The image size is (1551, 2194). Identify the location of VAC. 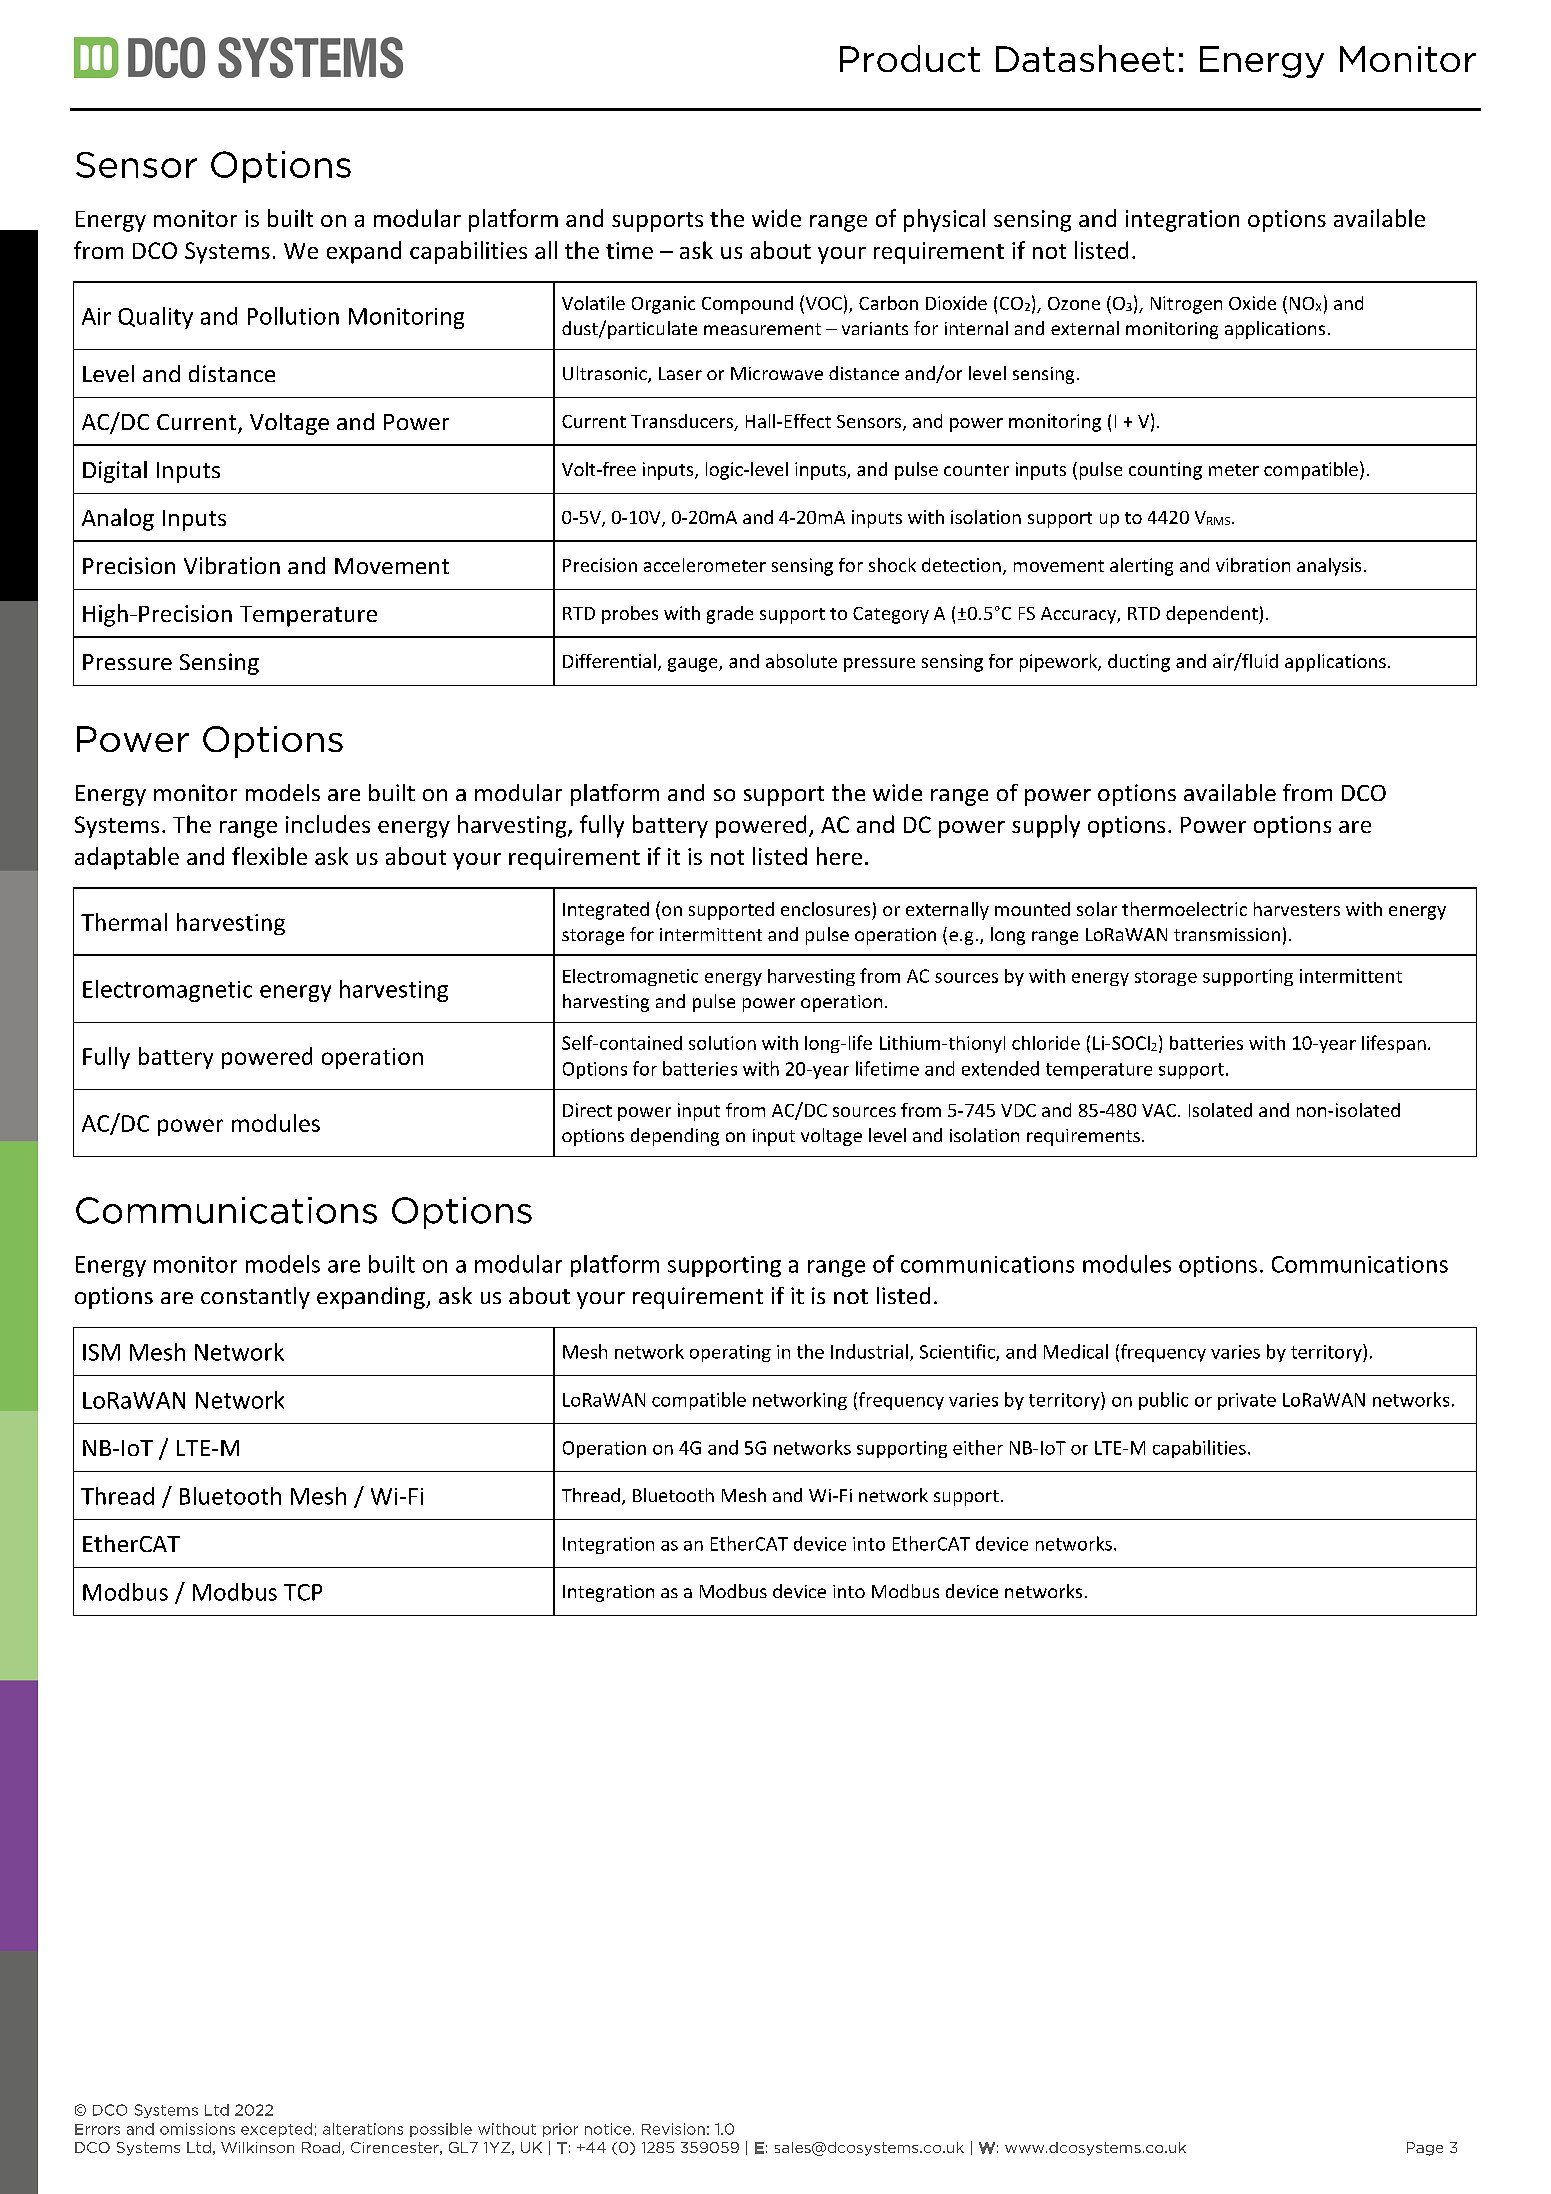
(1160, 1110).
